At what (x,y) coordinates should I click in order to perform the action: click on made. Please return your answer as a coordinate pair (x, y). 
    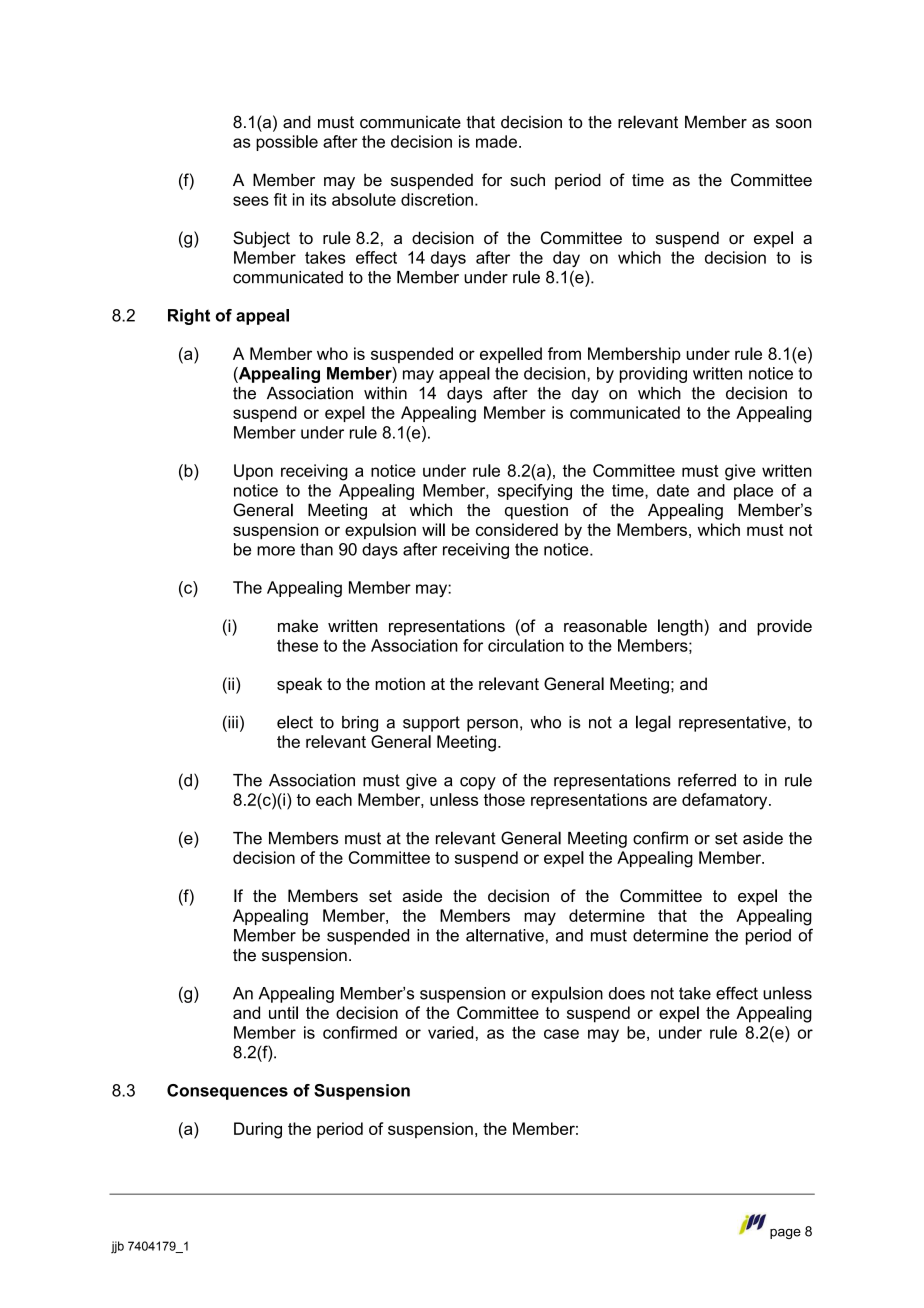
    Looking at the image, I should click on (496, 141).
